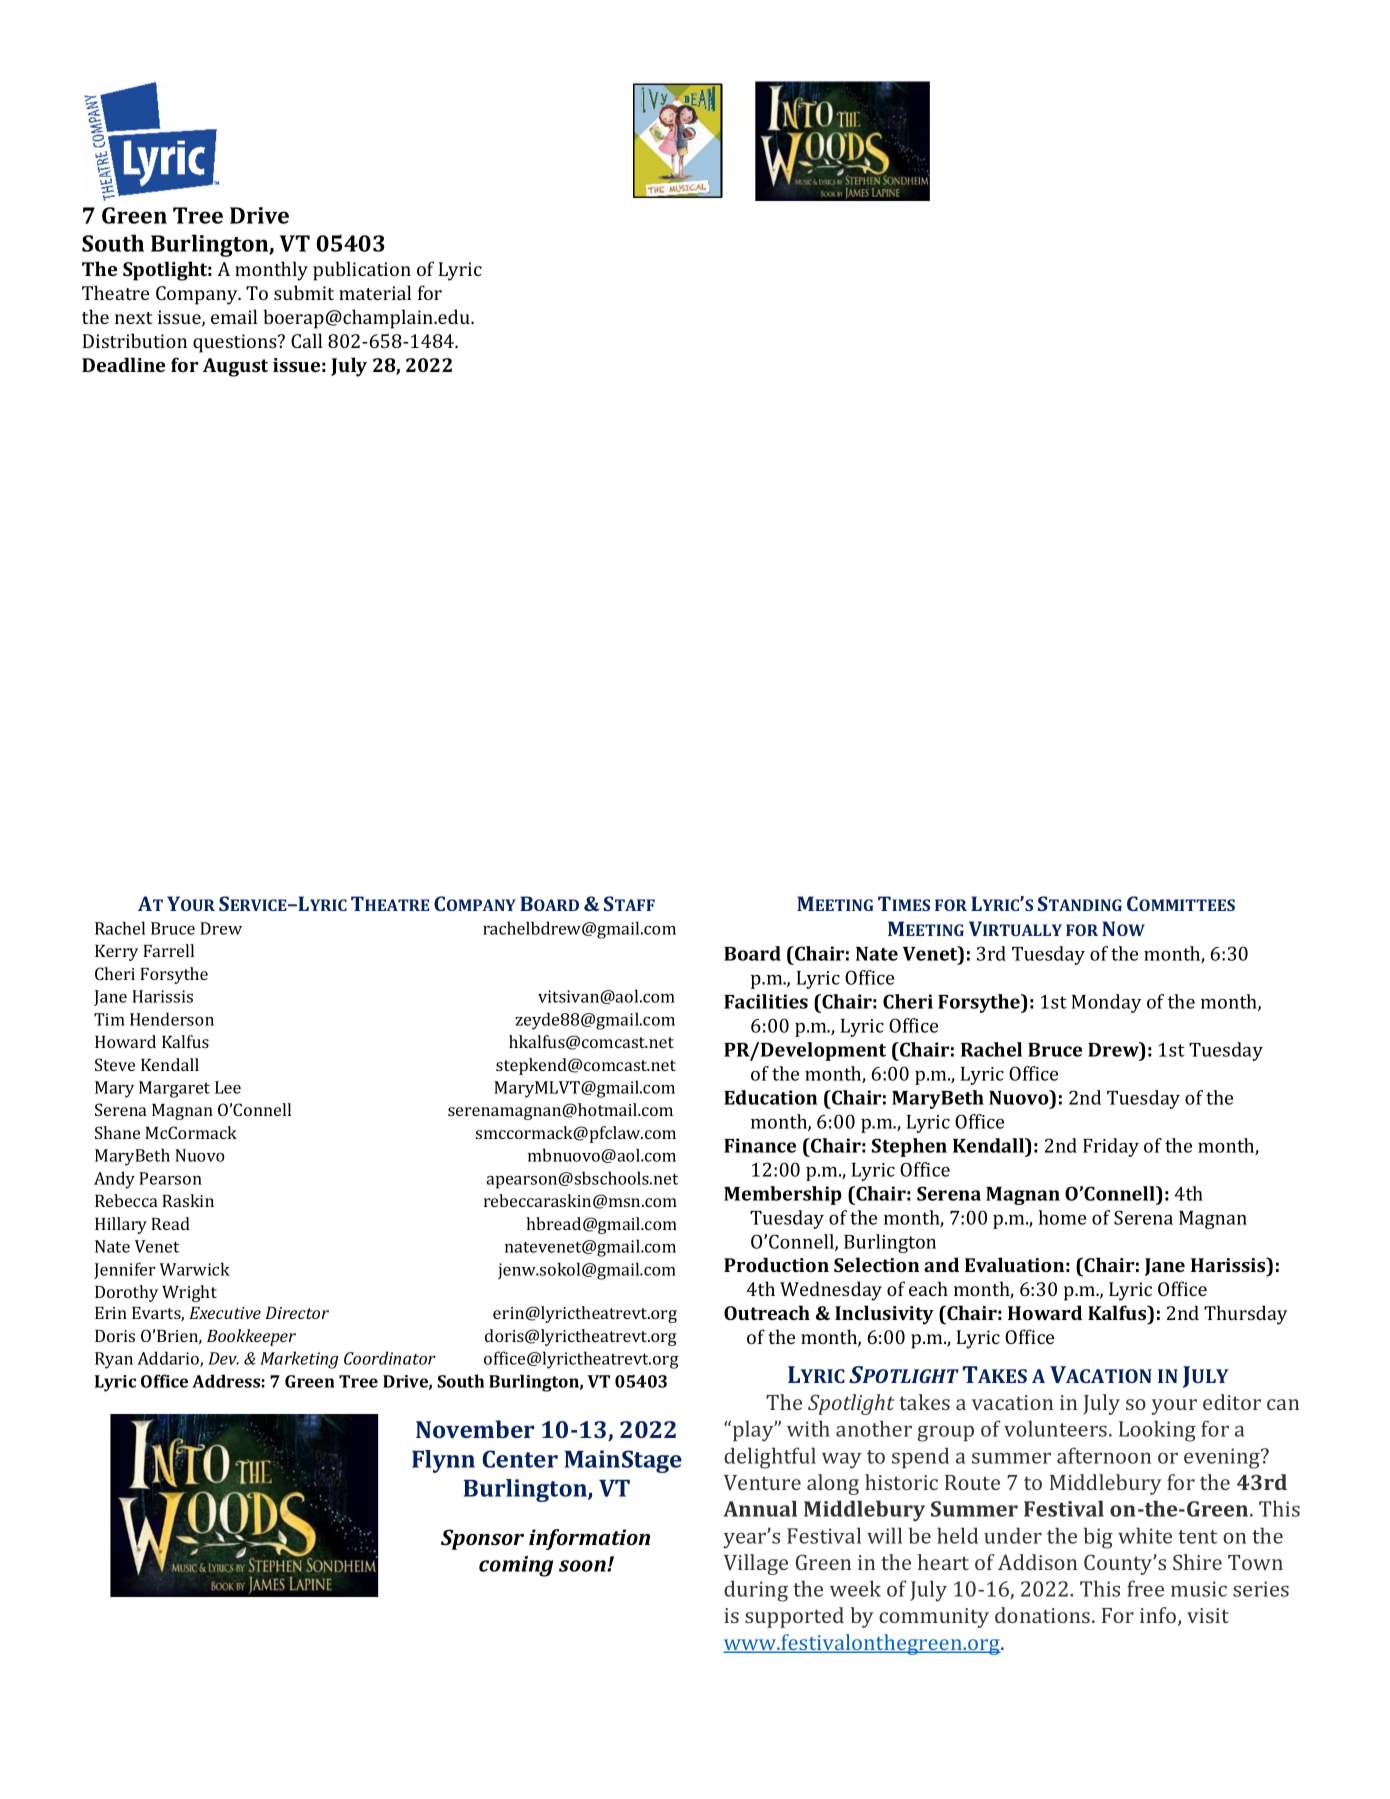  What do you see at coordinates (766, 1001) in the screenshot?
I see `Facilities` at bounding box center [766, 1001].
